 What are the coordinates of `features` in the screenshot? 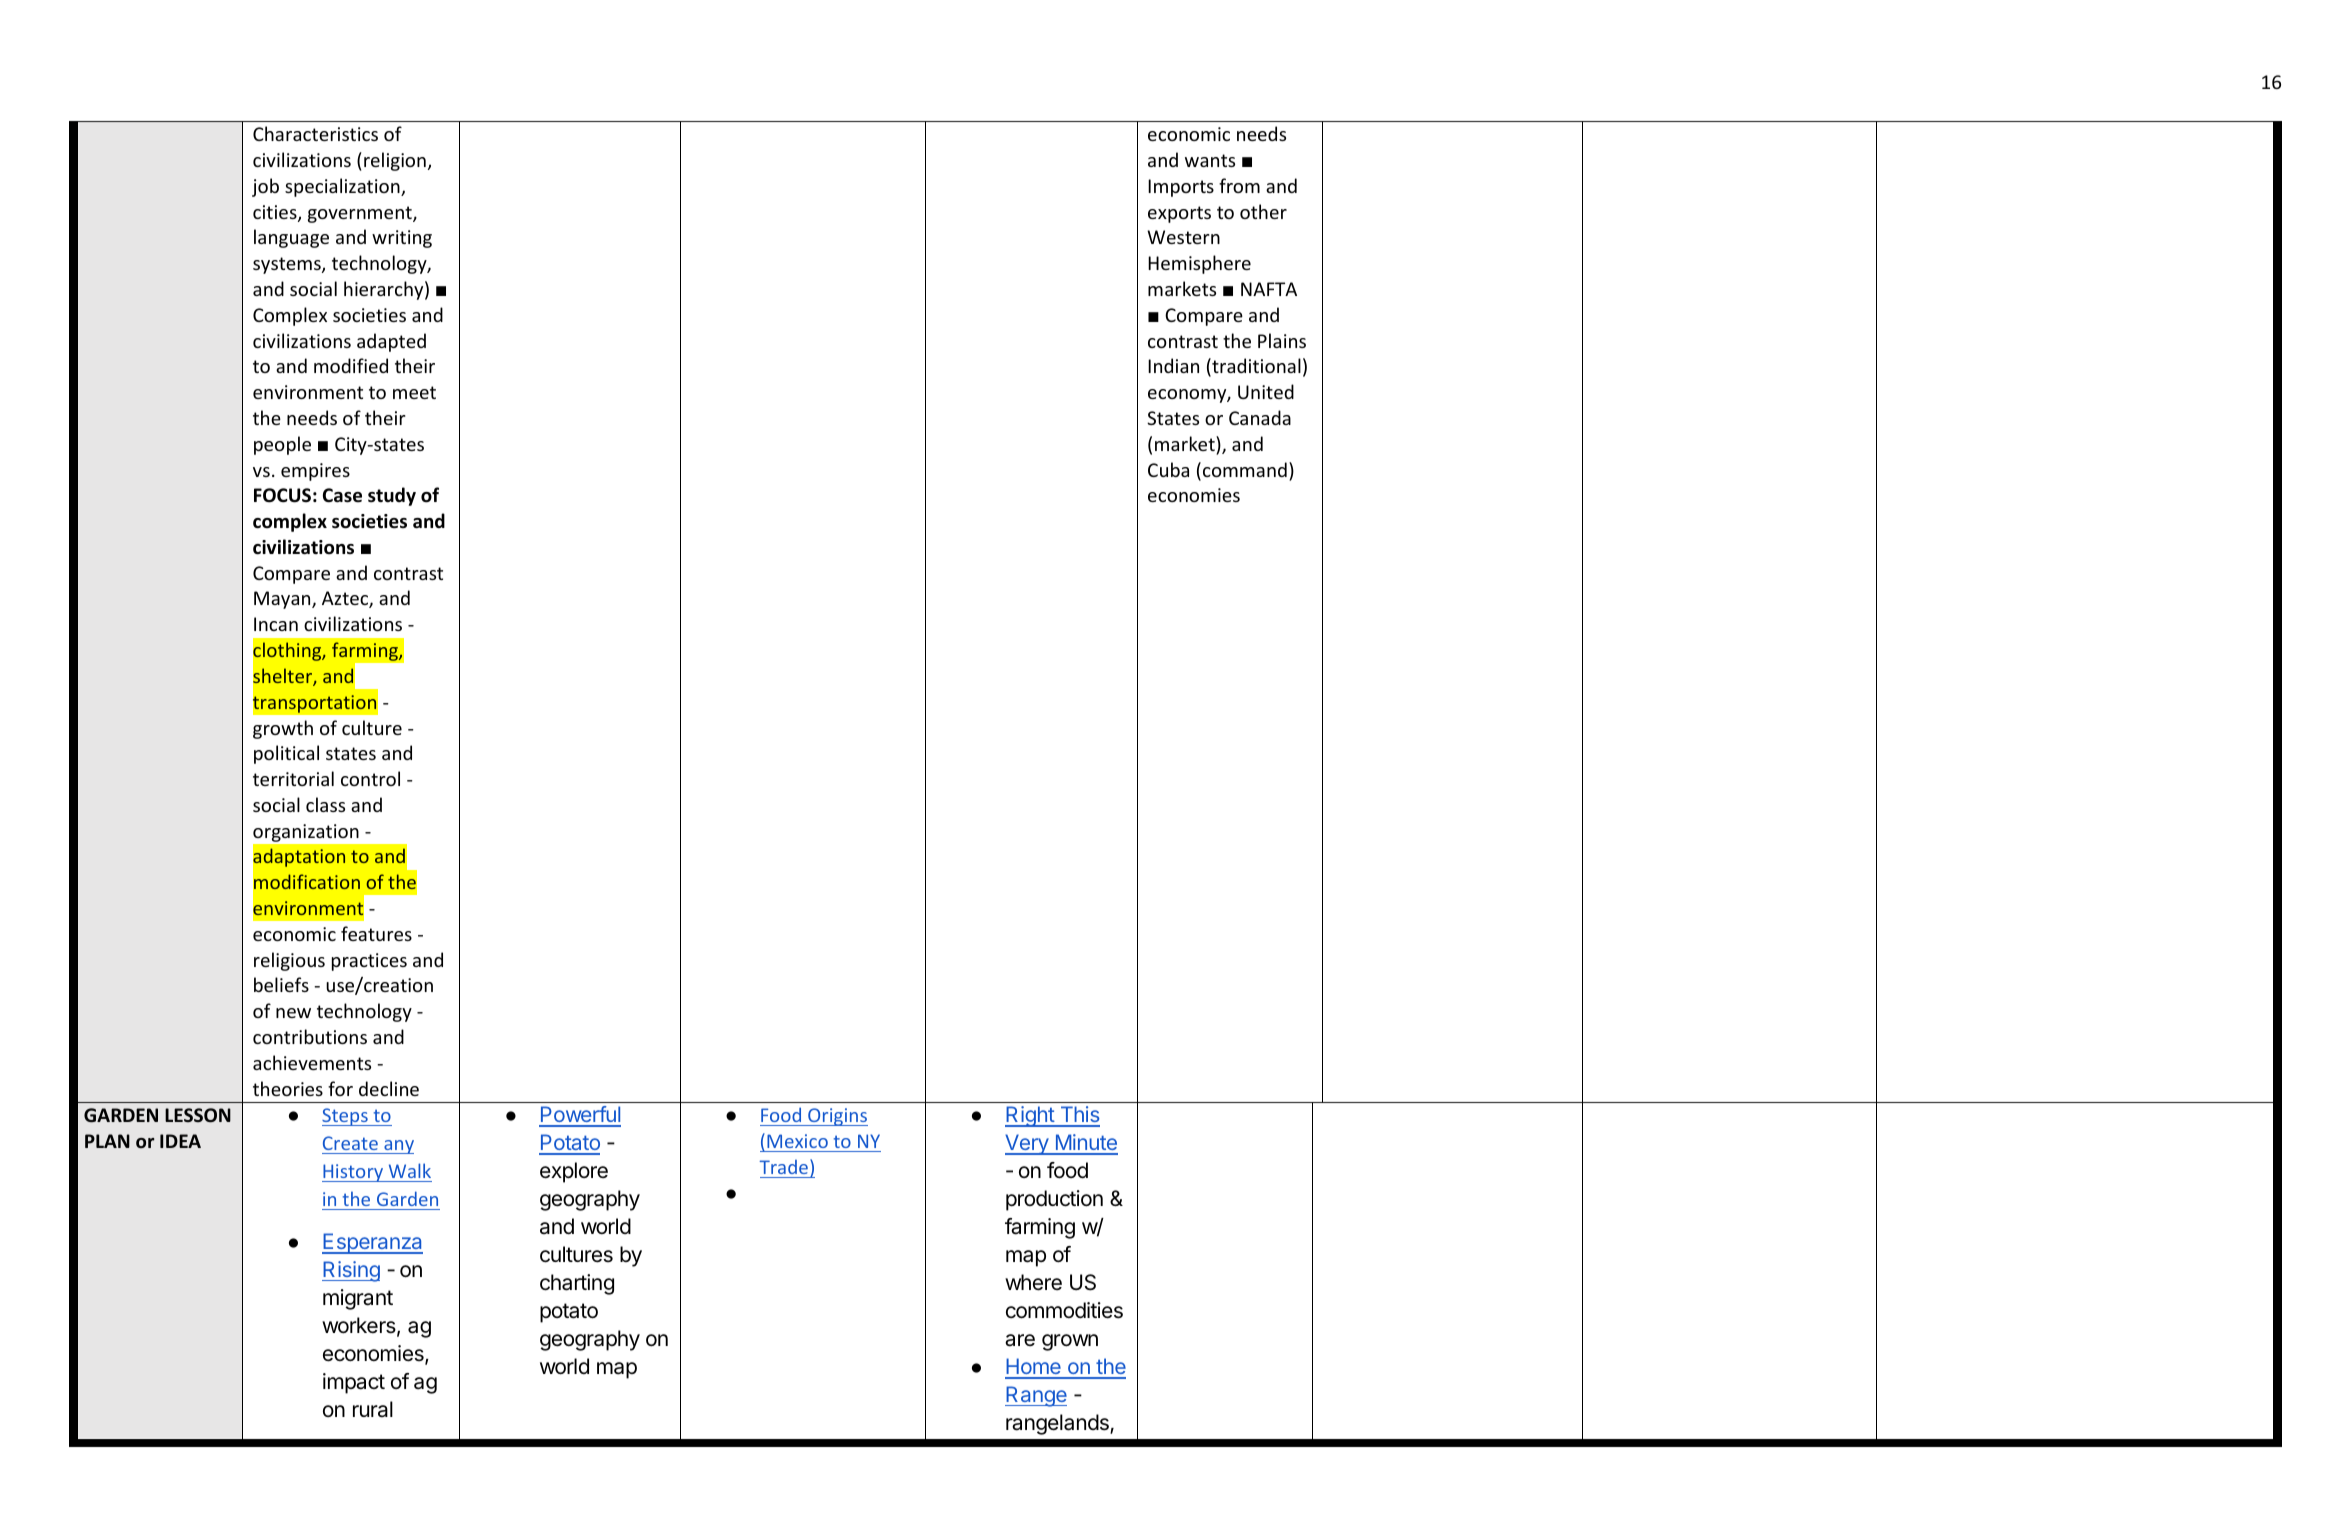 It's located at (376, 933).
